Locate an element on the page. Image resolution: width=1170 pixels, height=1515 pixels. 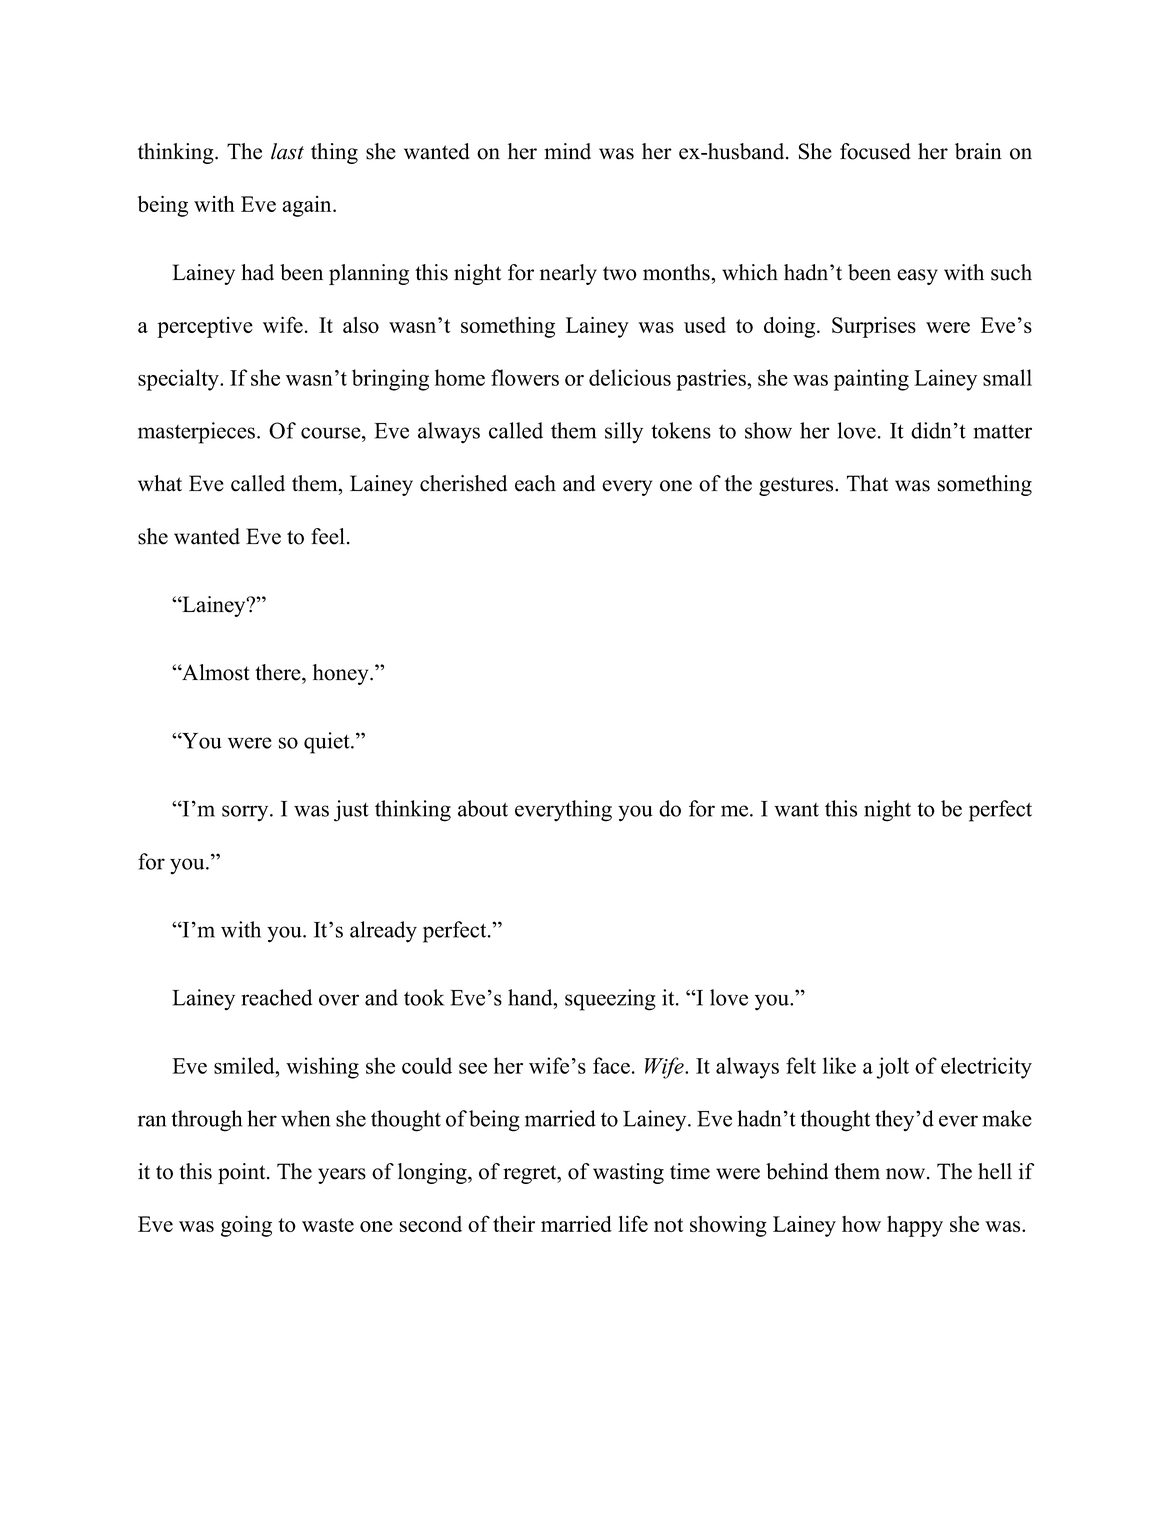
point is located at coordinates (243, 1173).
